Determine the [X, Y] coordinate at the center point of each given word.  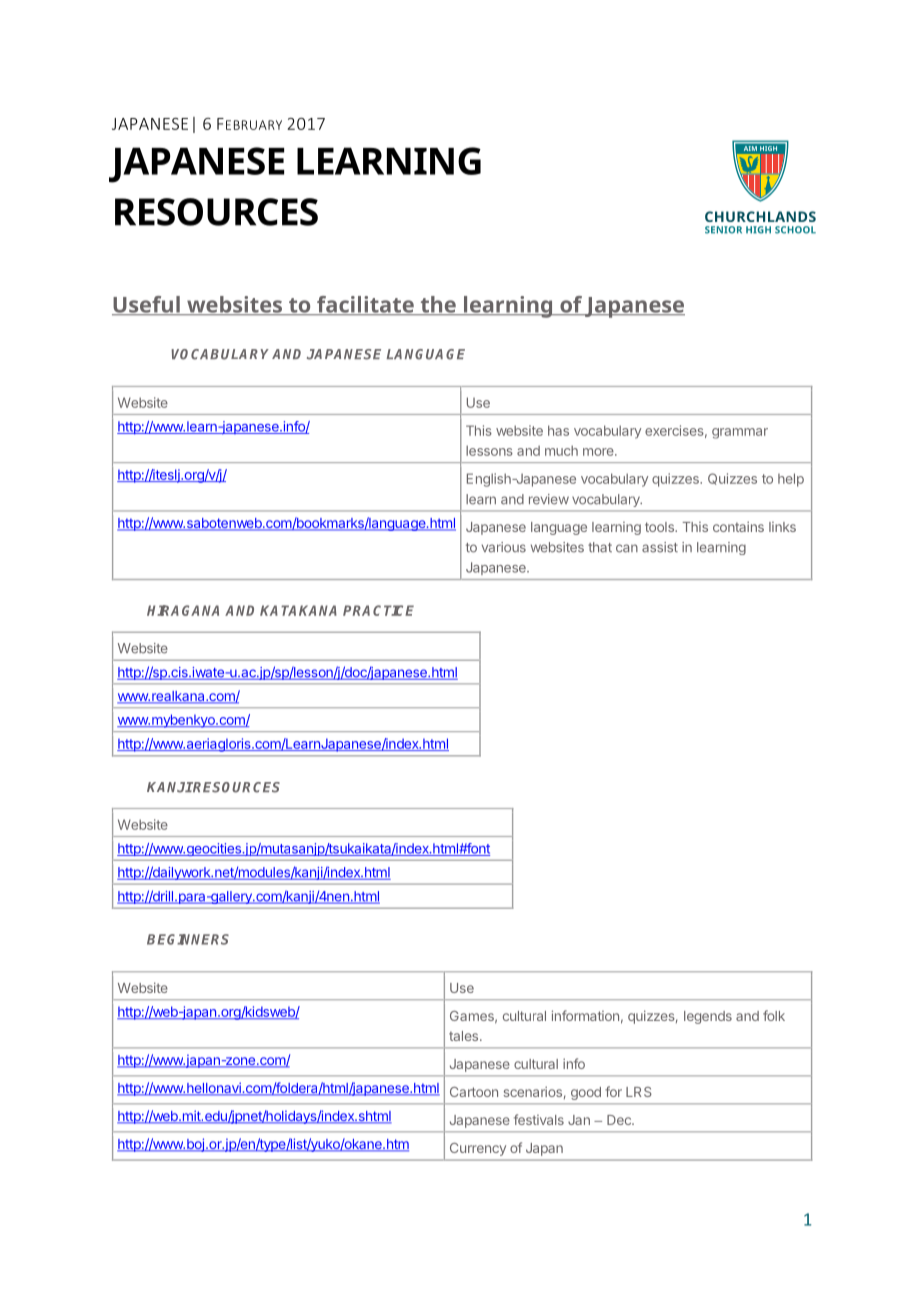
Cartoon [474, 1092]
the [438, 305]
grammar [740, 433]
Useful [147, 305]
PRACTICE [378, 610]
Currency [478, 1149]
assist [660, 547]
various [504, 547]
